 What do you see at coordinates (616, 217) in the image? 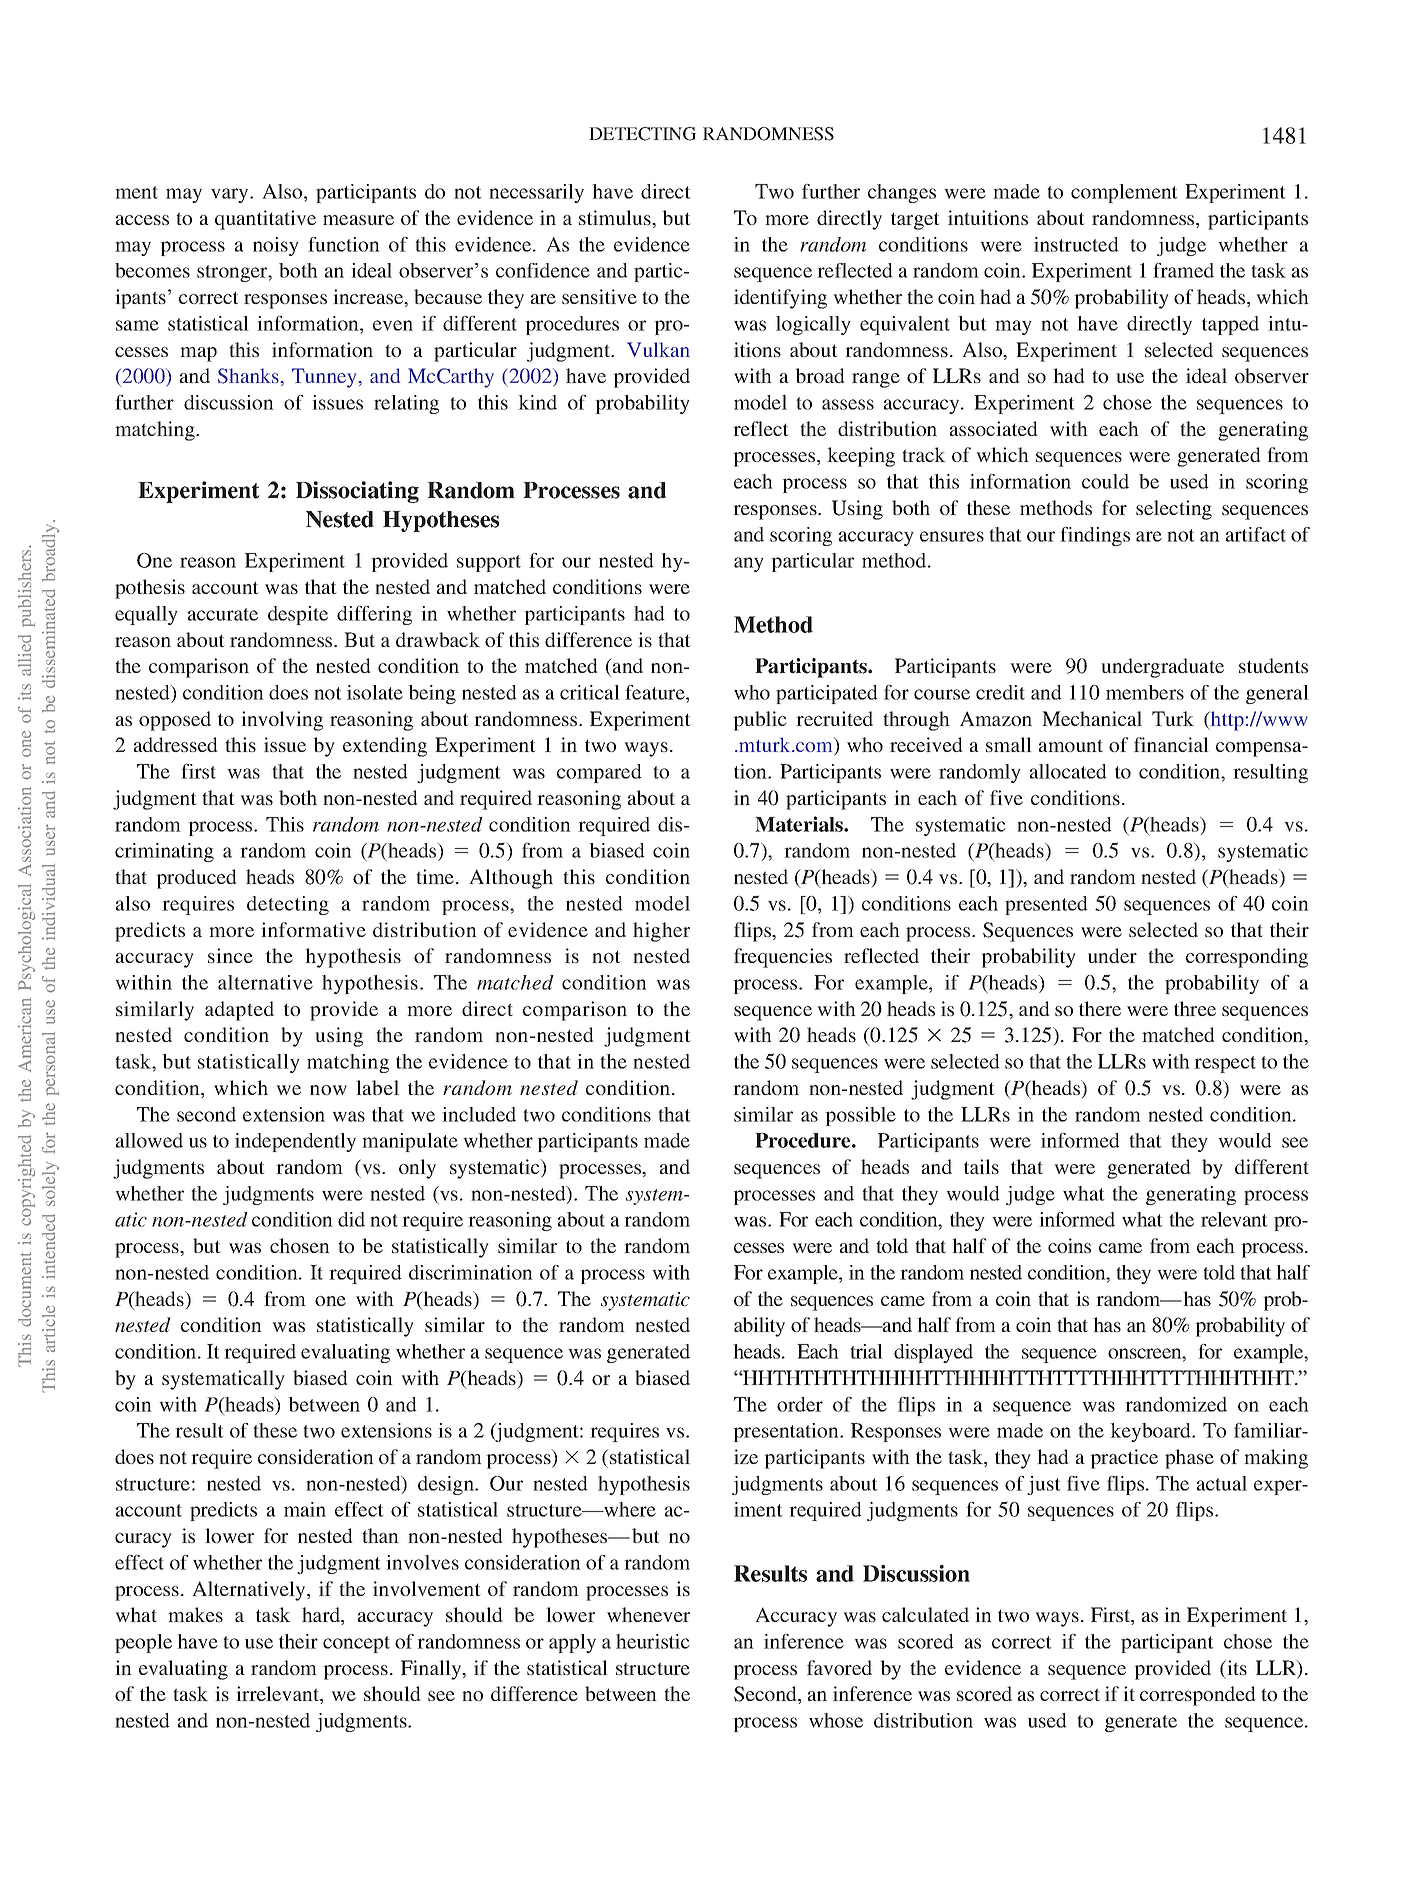
I see `stimulus` at bounding box center [616, 217].
